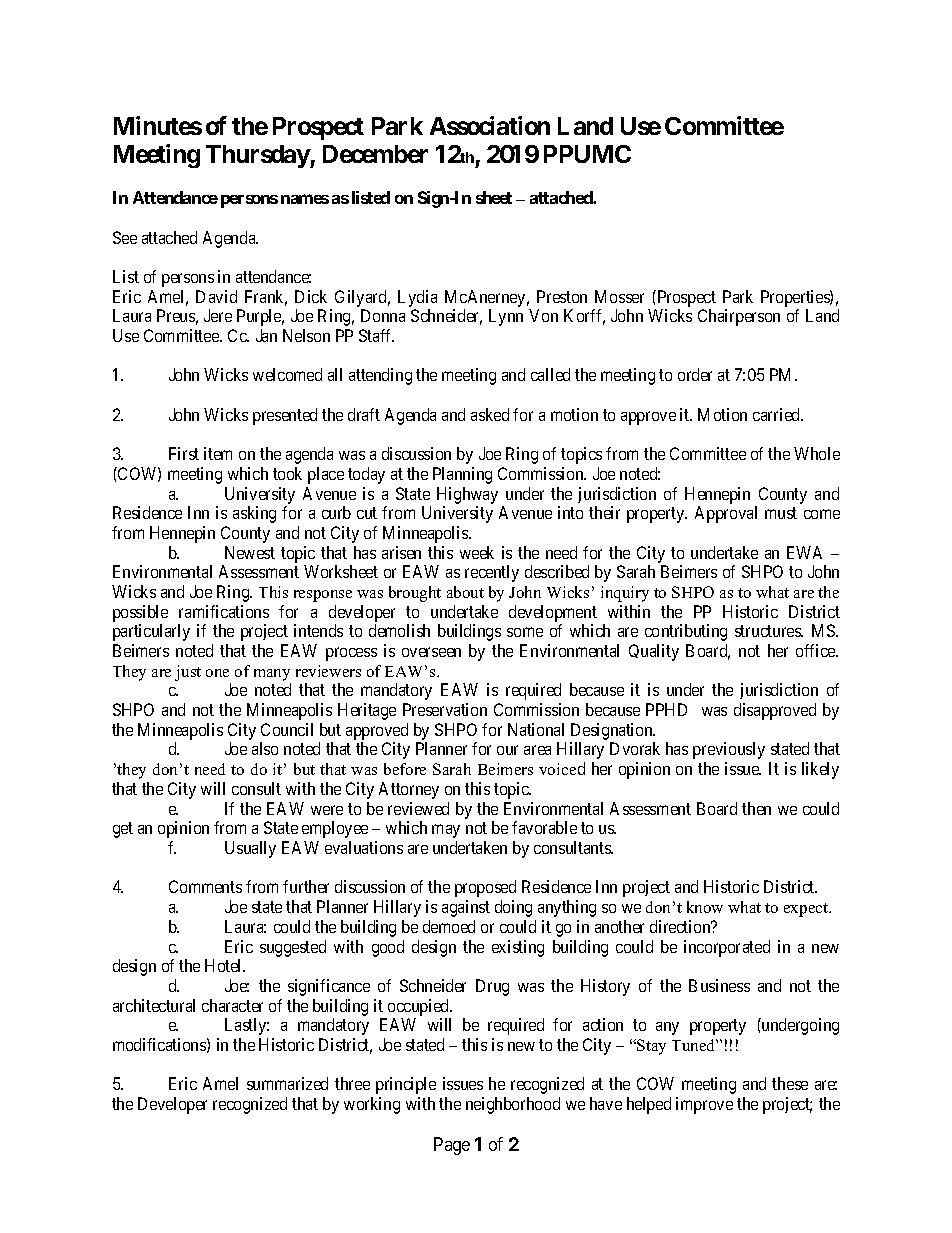  Describe the element at coordinates (446, 831) in the document. I see `may` at that location.
